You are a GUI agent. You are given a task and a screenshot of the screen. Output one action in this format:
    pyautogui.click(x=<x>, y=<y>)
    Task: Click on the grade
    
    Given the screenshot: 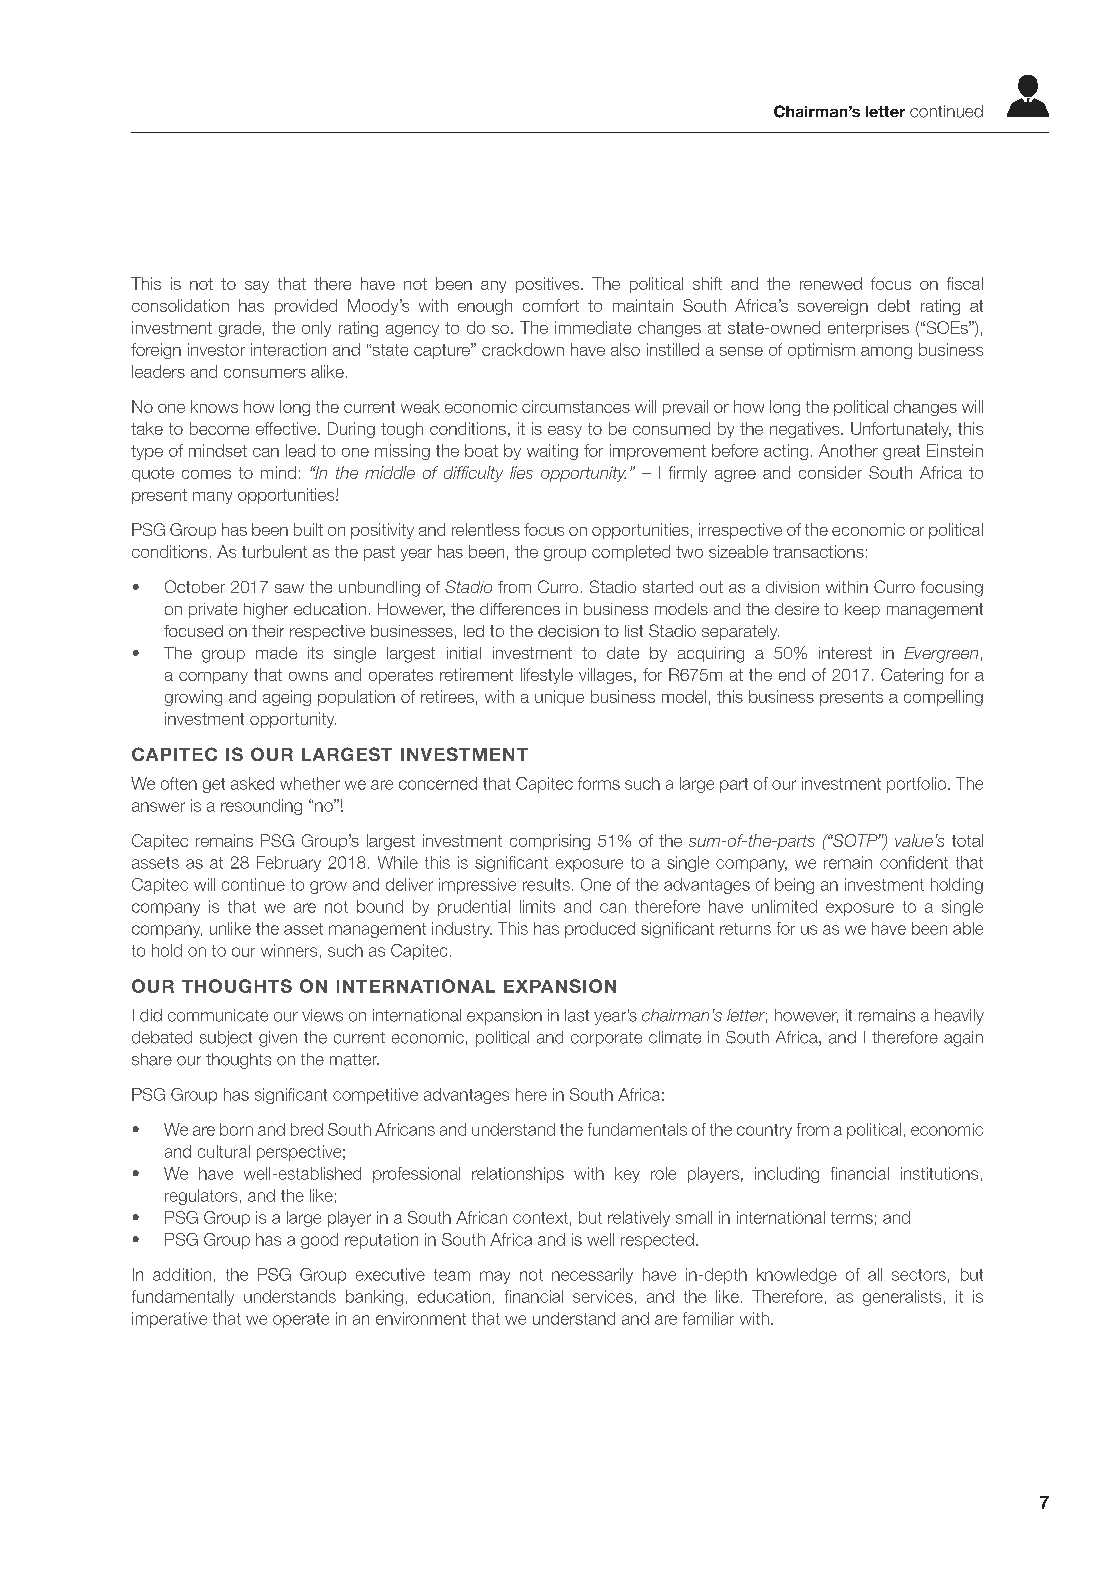 What is the action you would take?
    pyautogui.click(x=240, y=329)
